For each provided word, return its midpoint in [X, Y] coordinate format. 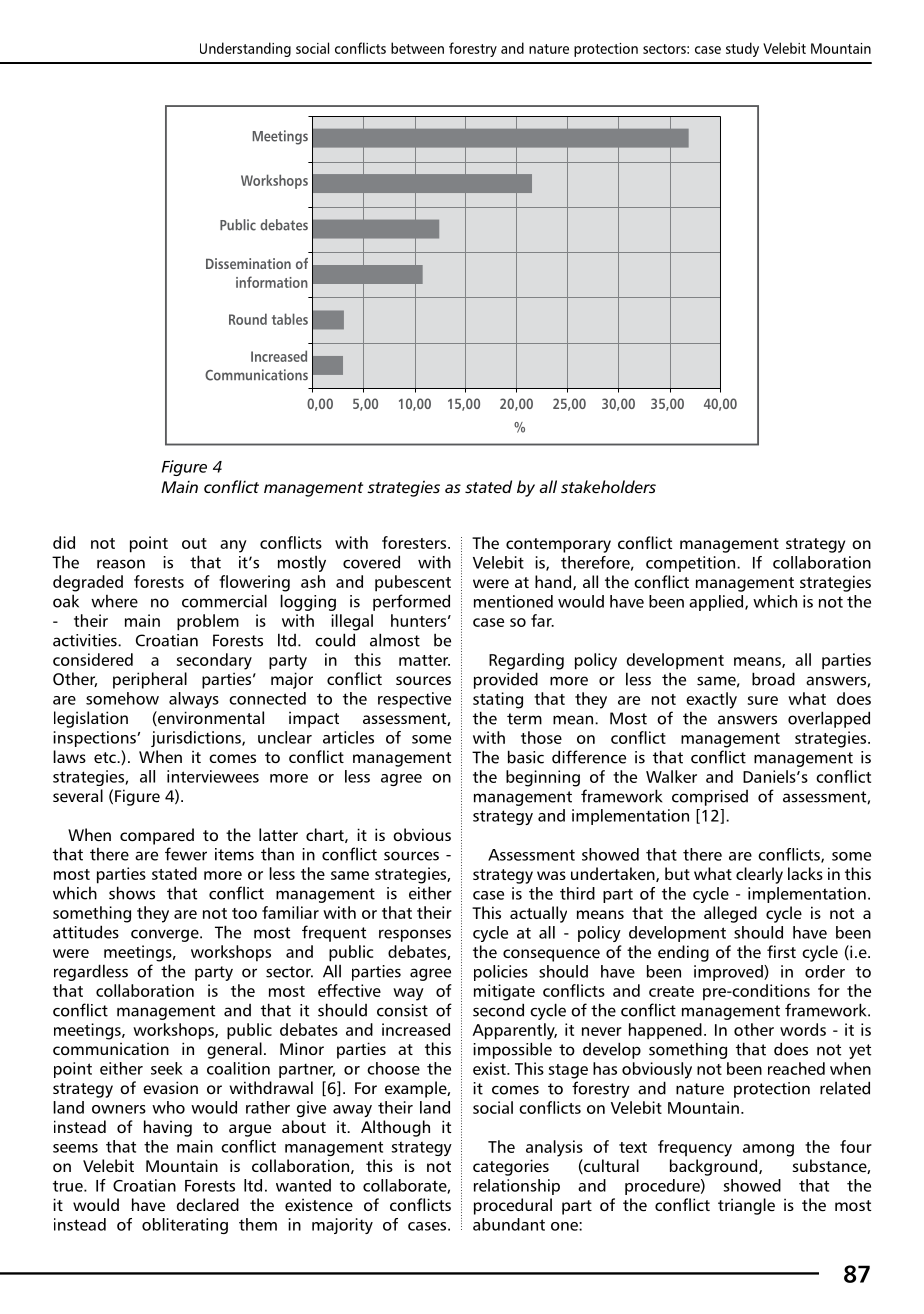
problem [208, 622]
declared [208, 1204]
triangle [746, 1206]
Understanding [245, 49]
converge [166, 935]
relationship [517, 1187]
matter [424, 660]
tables [290, 319]
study [742, 49]
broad [773, 679]
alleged [730, 914]
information [272, 282]
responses [415, 935]
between [417, 48]
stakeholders [608, 487]
